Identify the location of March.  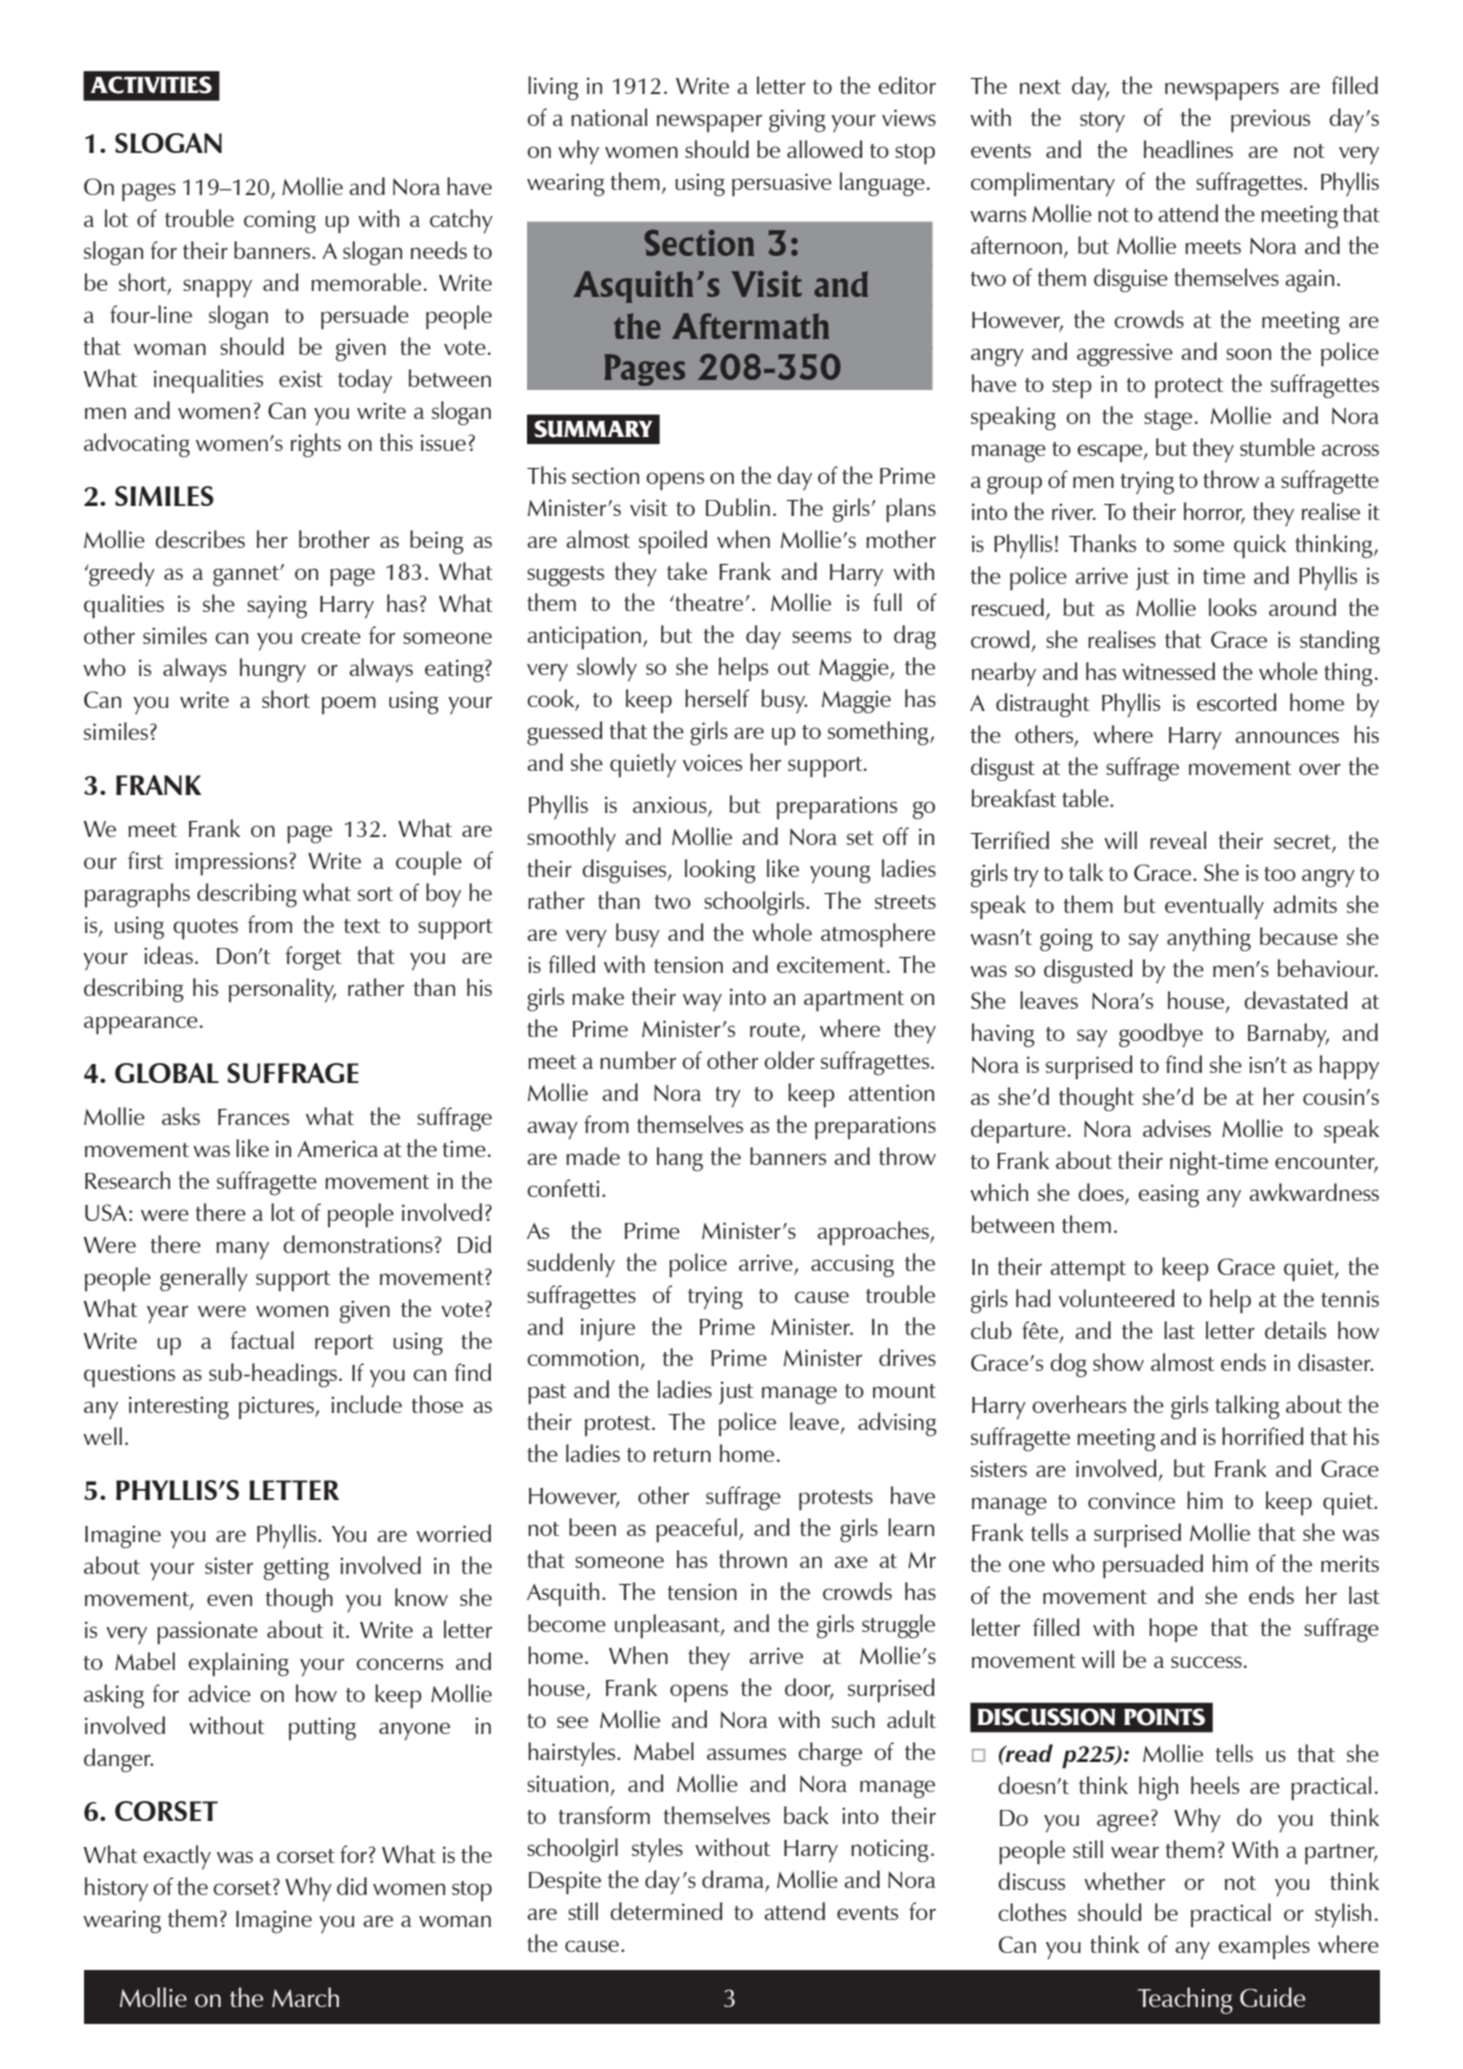
(305, 1997).
